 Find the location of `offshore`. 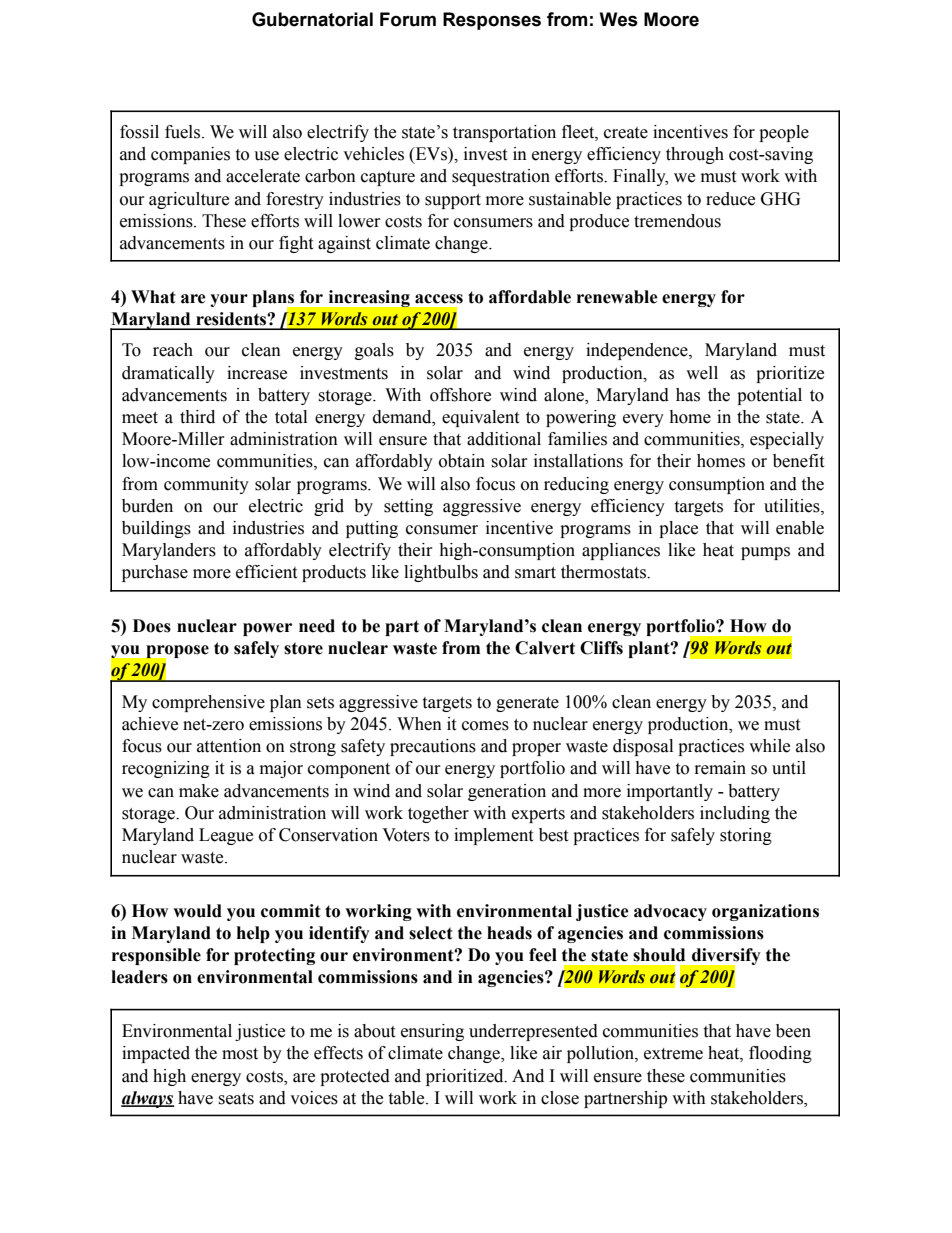

offshore is located at coordinates (460, 395).
